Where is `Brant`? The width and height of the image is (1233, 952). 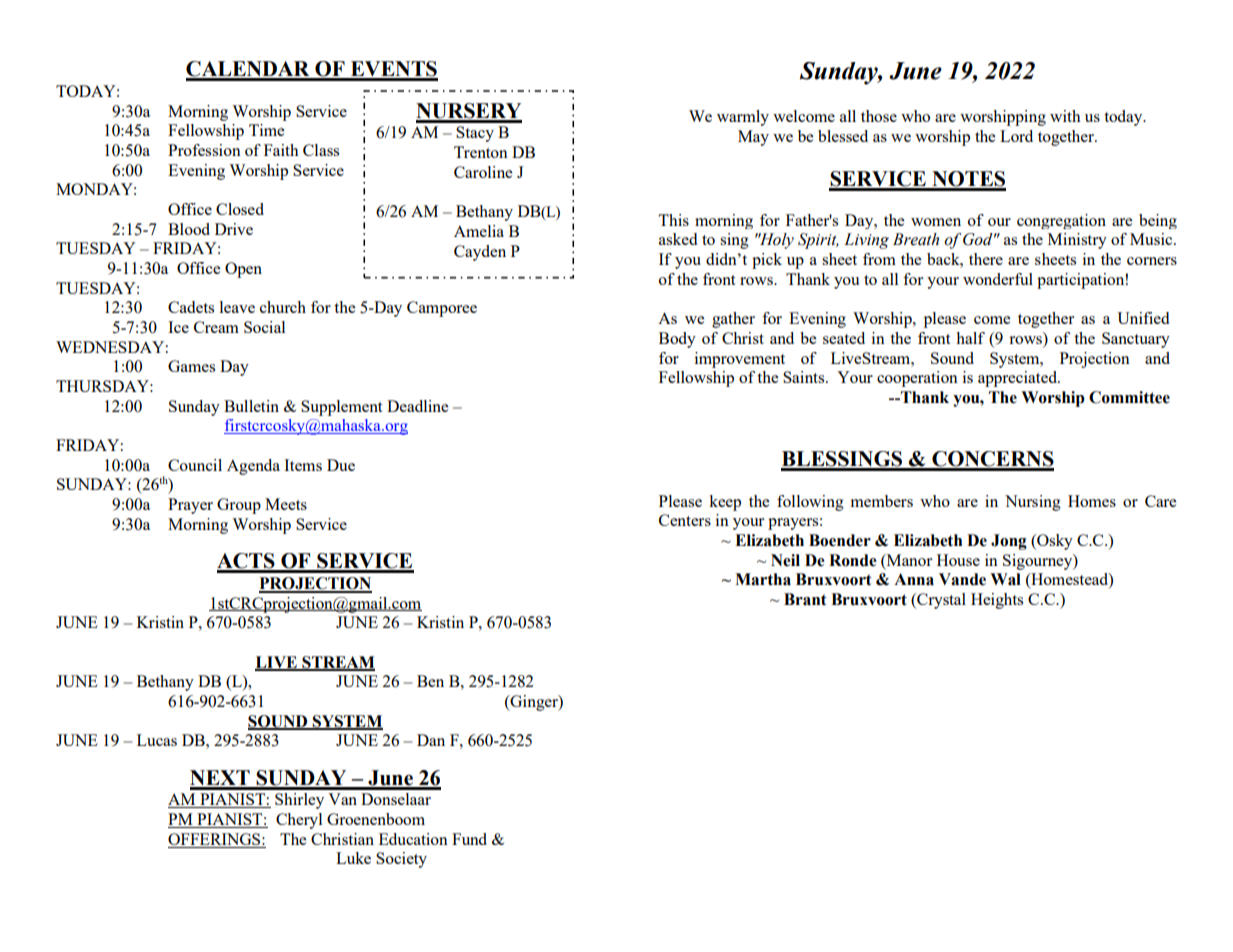 Brant is located at coordinates (805, 599).
